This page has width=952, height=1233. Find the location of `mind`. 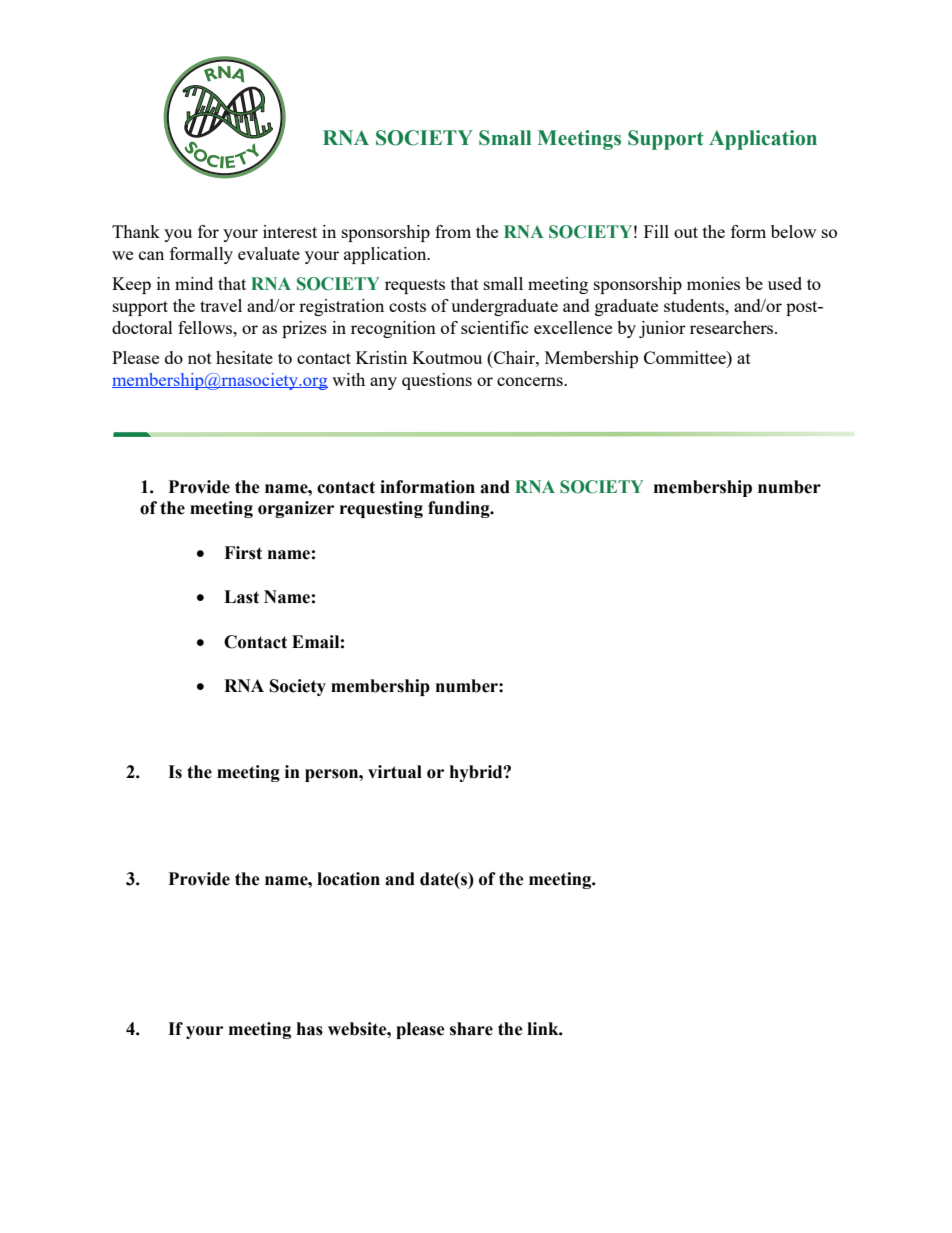

mind is located at coordinates (194, 283).
